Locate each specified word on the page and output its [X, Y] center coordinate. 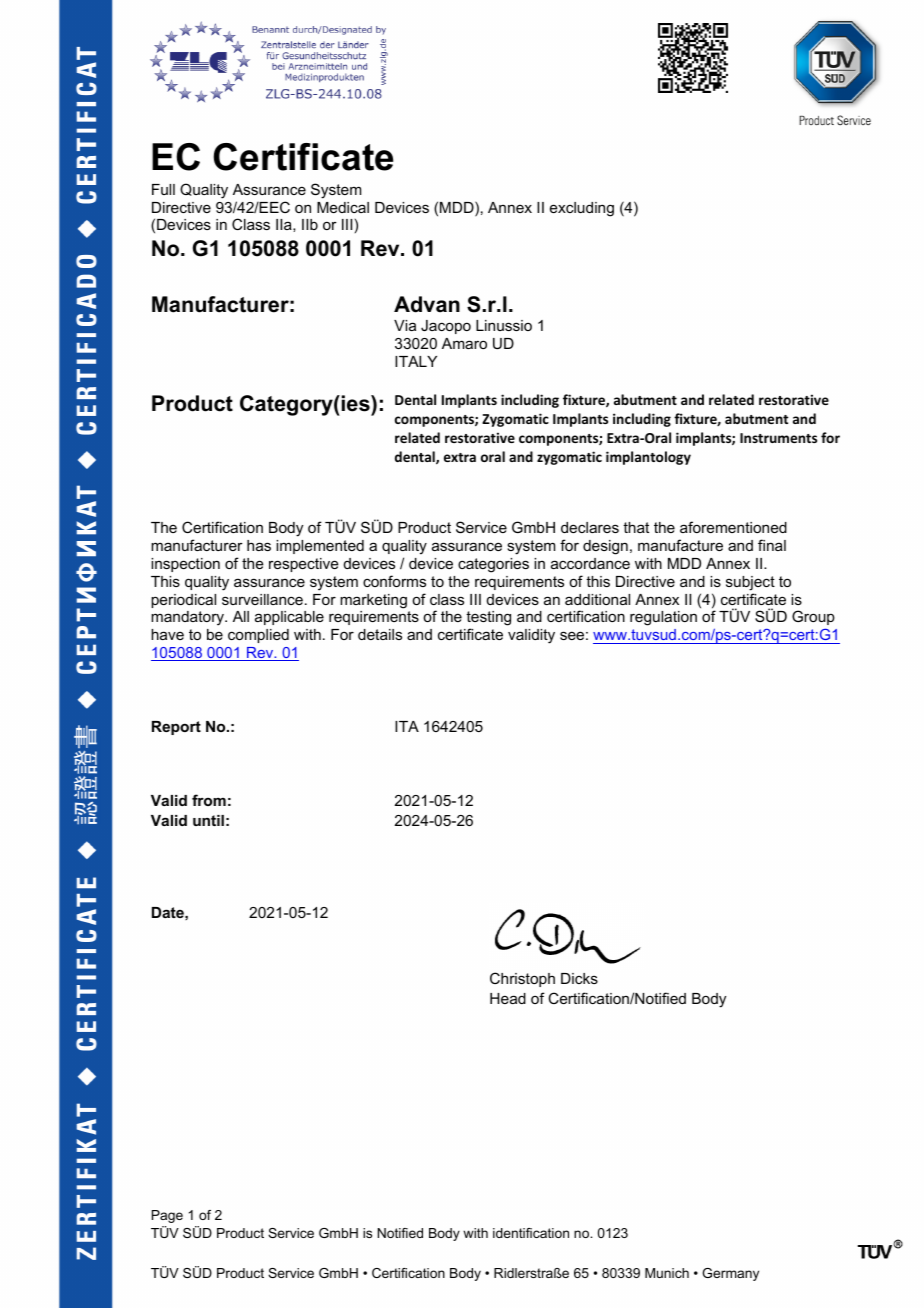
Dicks [579, 978]
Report [176, 728]
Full [163, 189]
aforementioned [733, 527]
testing [488, 620]
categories [493, 565]
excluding [582, 209]
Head [508, 998]
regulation [663, 618]
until [208, 820]
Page [167, 1216]
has [259, 545]
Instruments [778, 438]
